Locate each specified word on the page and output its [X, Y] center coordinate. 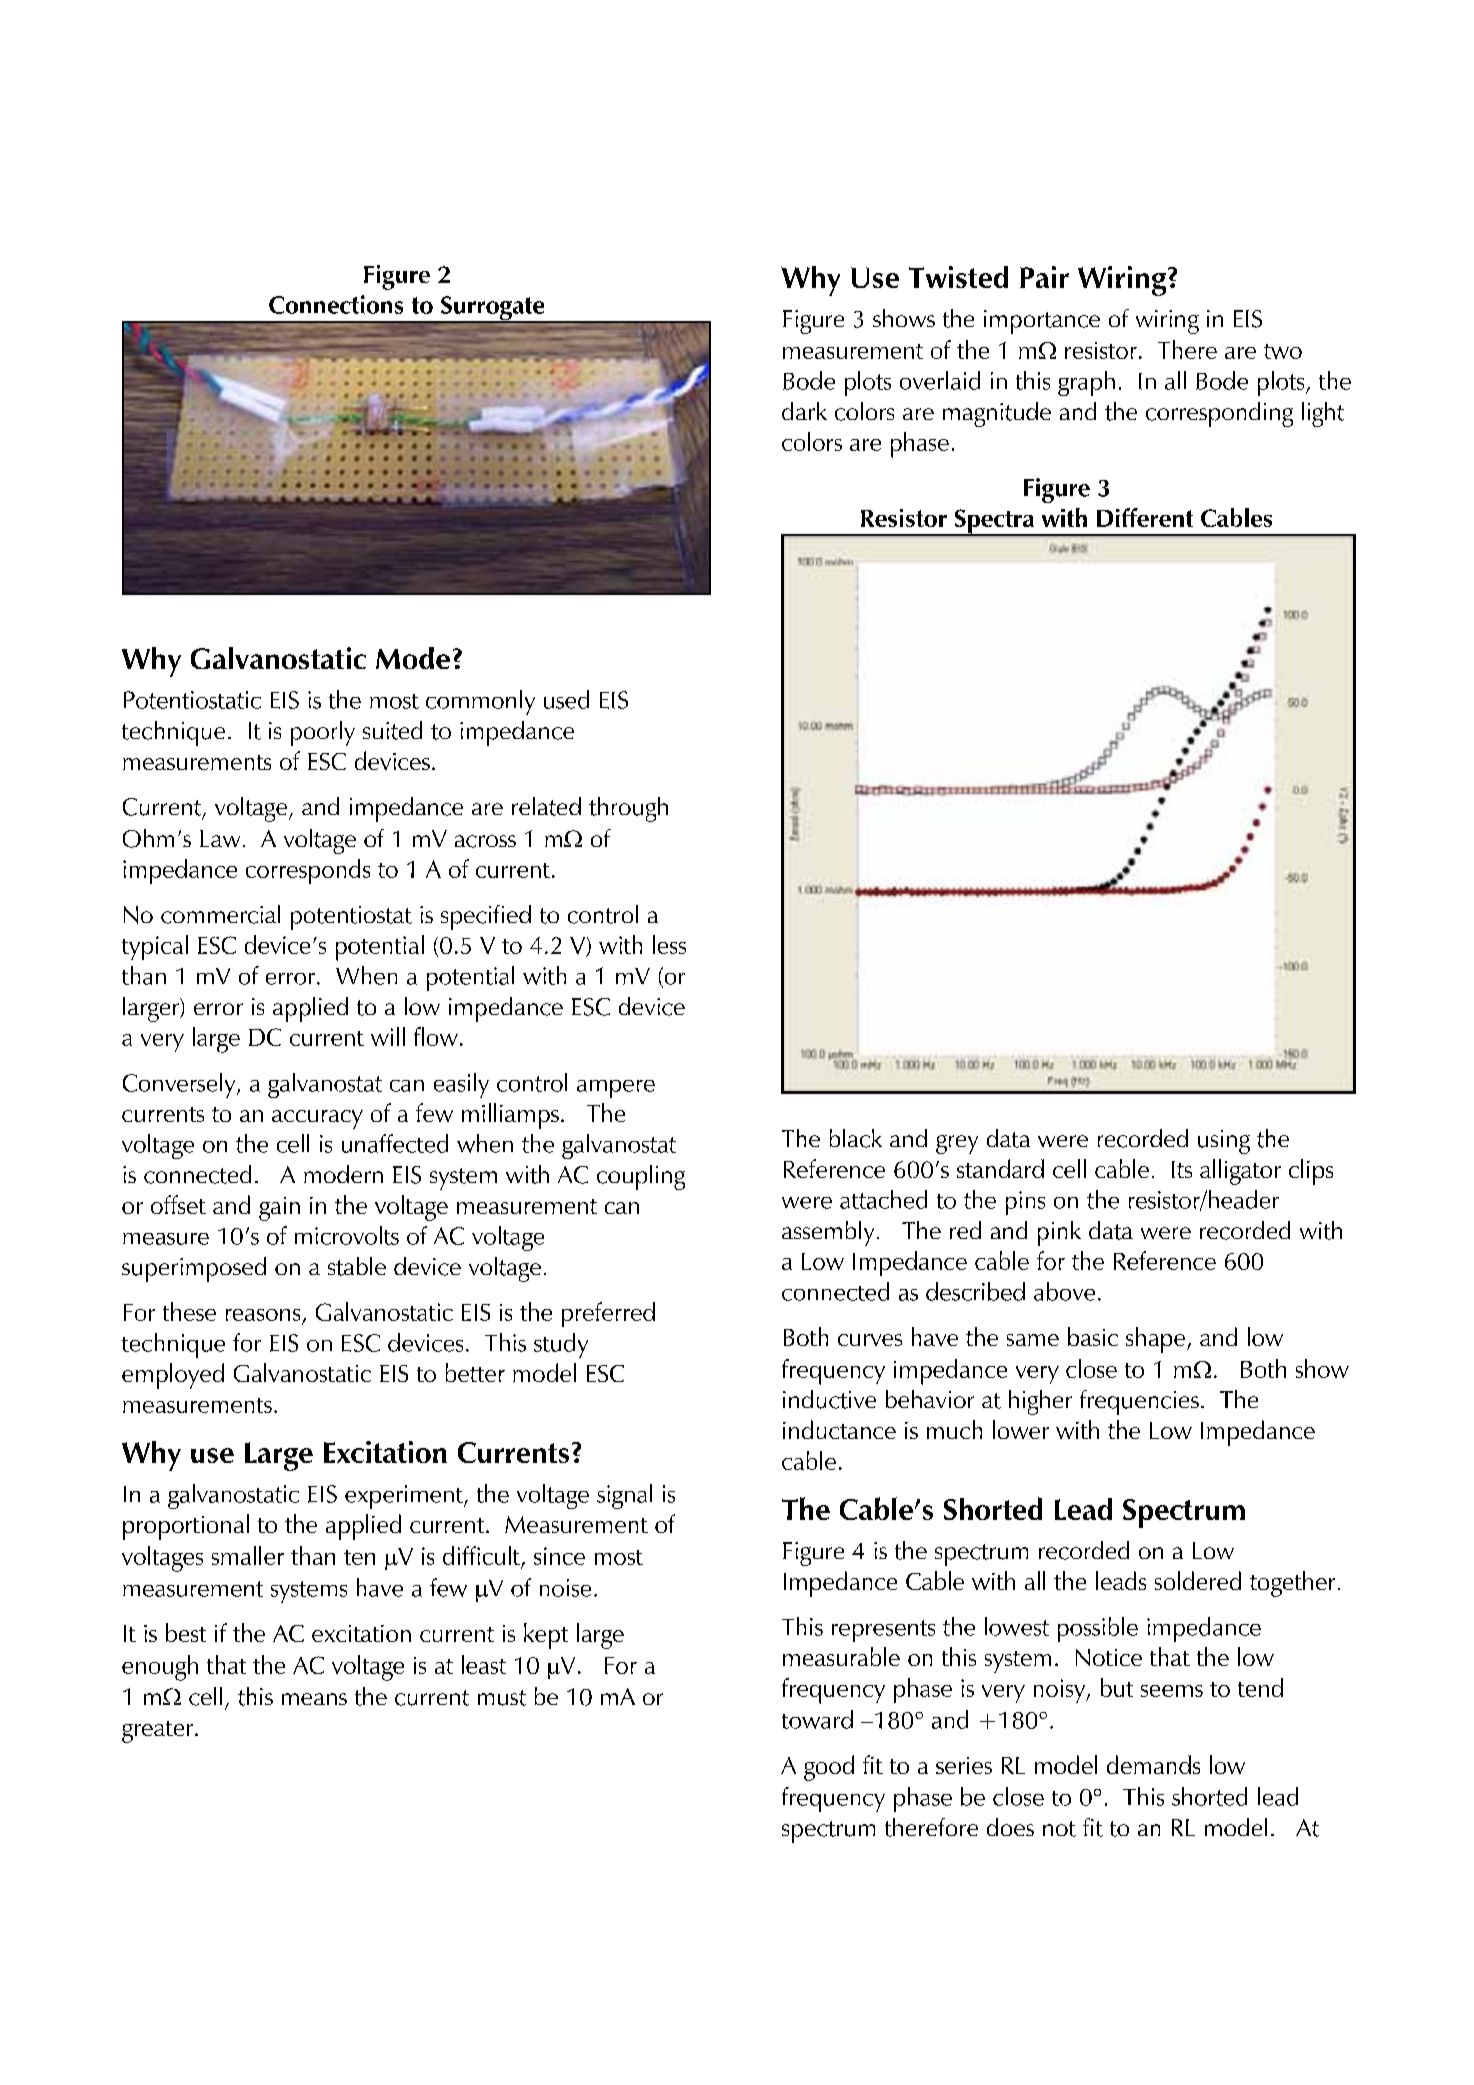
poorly [323, 733]
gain [279, 1209]
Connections [336, 304]
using [1224, 1142]
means [314, 1699]
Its [1182, 1169]
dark [804, 411]
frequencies [1139, 1402]
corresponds [308, 871]
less [669, 944]
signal [624, 1496]
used [566, 699]
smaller [248, 1555]
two [1283, 351]
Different [1145, 517]
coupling [641, 1177]
